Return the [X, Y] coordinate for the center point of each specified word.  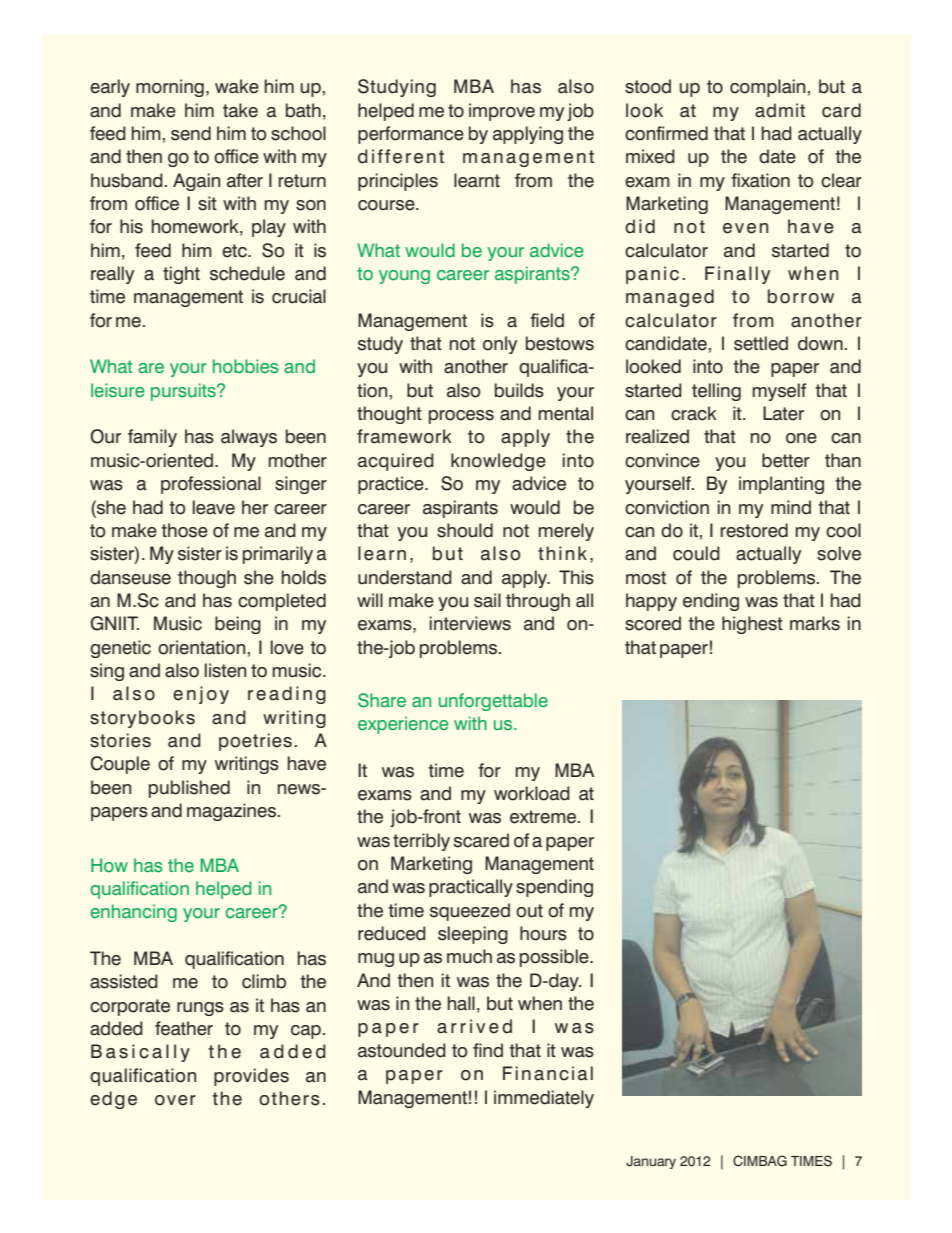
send [191, 133]
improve [502, 112]
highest [752, 625]
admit [780, 110]
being [238, 625]
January [651, 1162]
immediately [544, 1099]
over [175, 1100]
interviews [470, 623]
